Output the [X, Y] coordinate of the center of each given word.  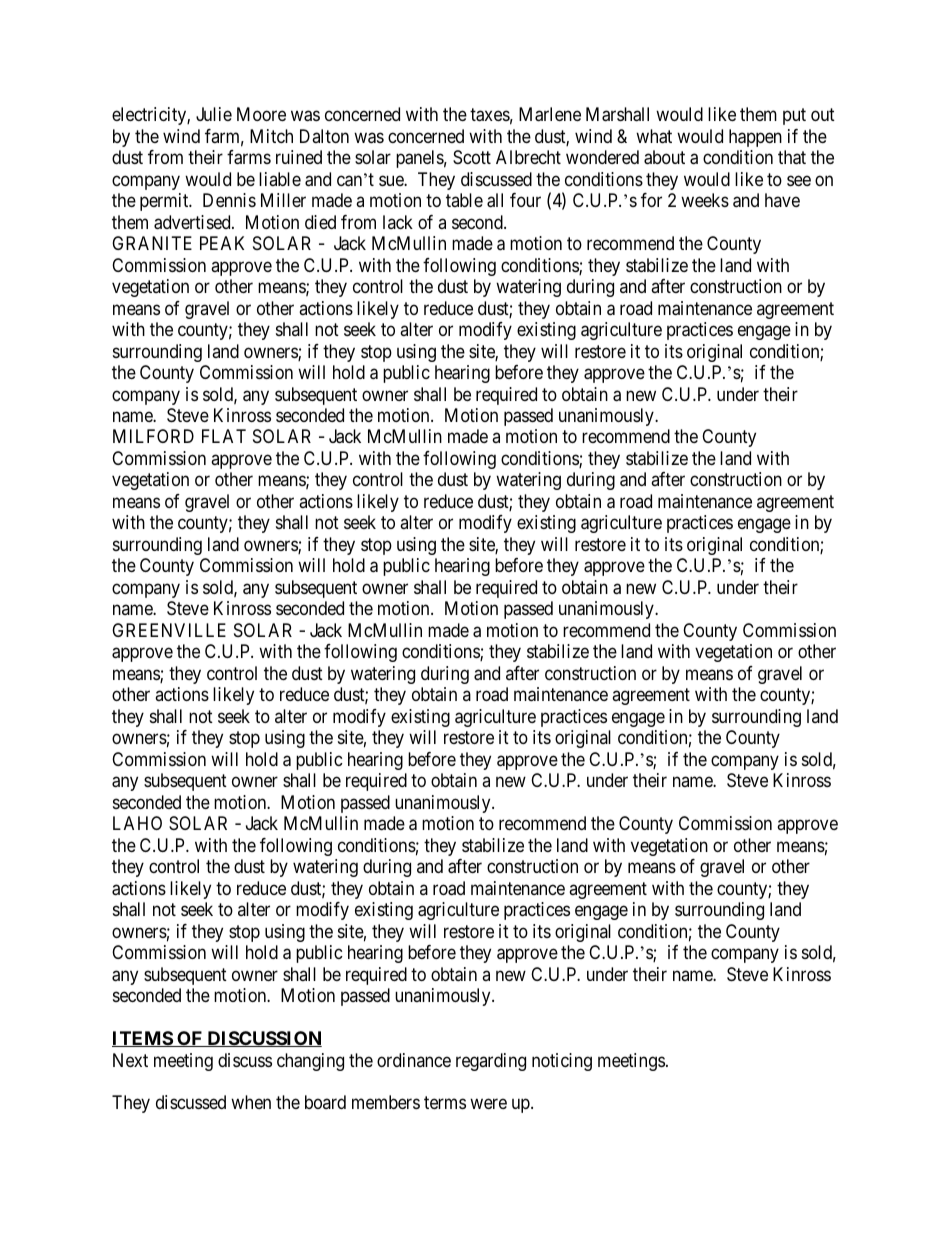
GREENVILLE [169, 630]
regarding [491, 1062]
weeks [705, 200]
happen [755, 138]
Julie [214, 114]
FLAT [224, 436]
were [488, 1104]
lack [398, 222]
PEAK [222, 243]
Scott [472, 157]
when [251, 1102]
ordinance [414, 1060]
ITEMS [143, 1039]
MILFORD [153, 436]
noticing [562, 1062]
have [782, 200]
